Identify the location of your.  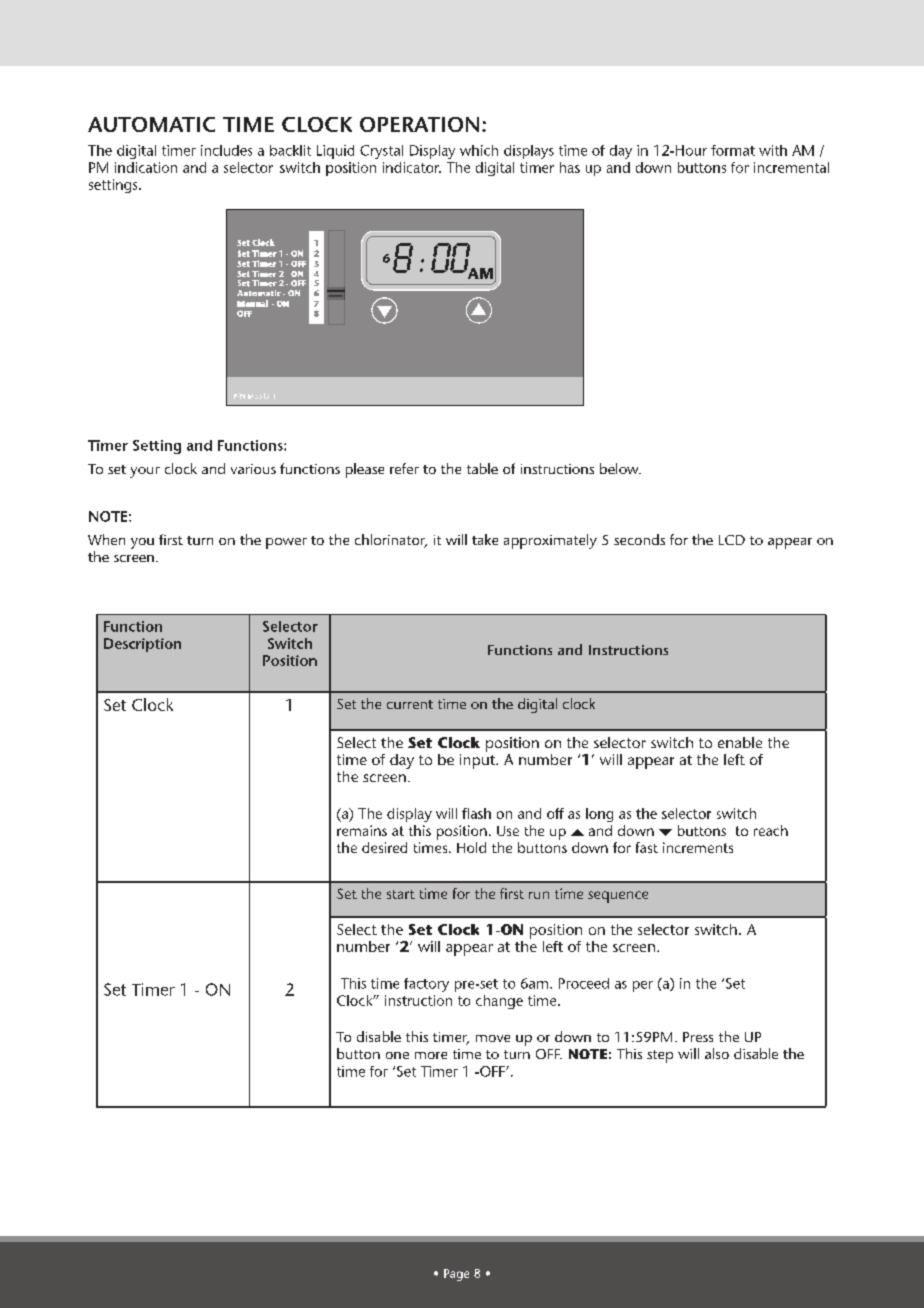
(145, 472).
